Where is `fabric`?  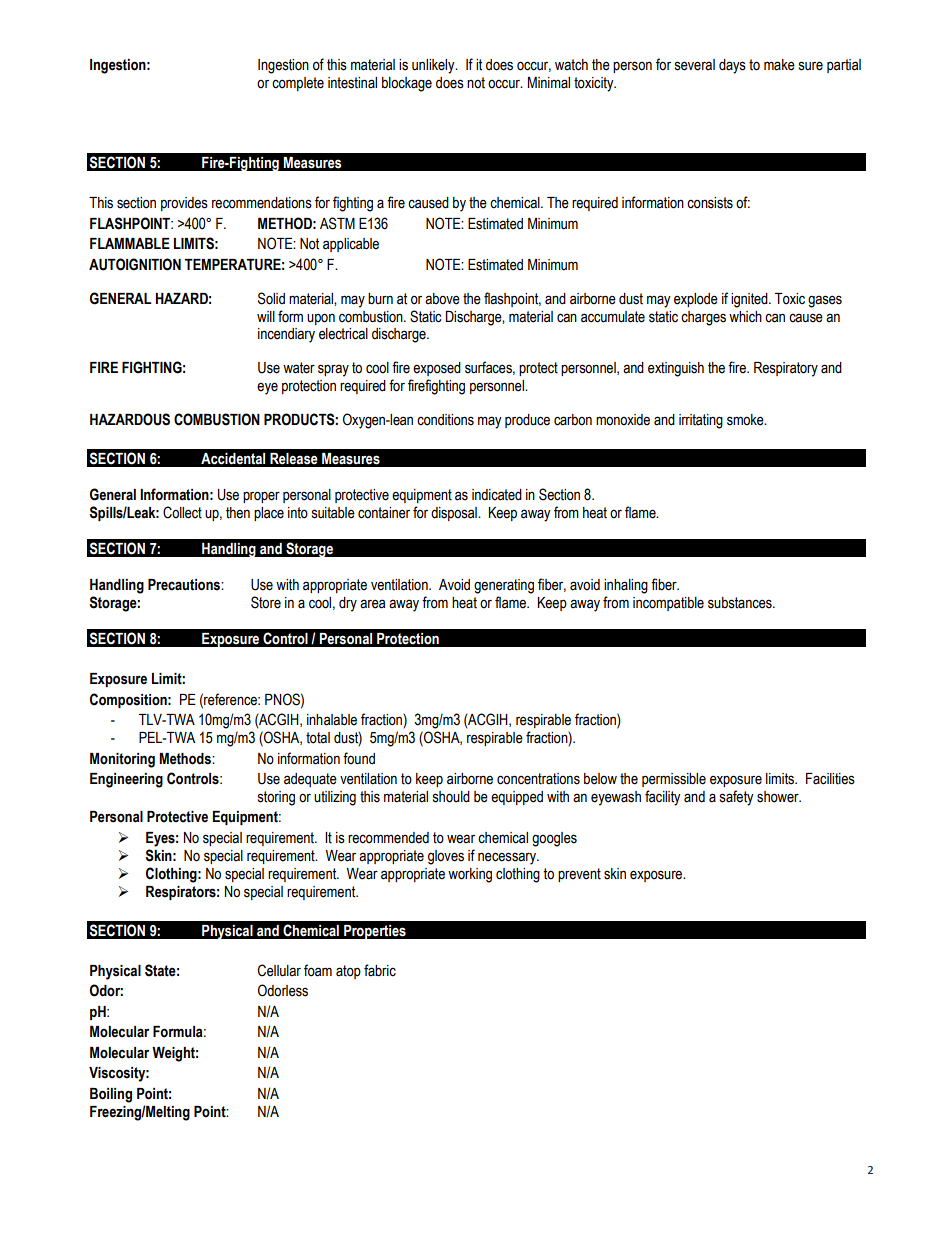
fabric is located at coordinates (380, 970).
